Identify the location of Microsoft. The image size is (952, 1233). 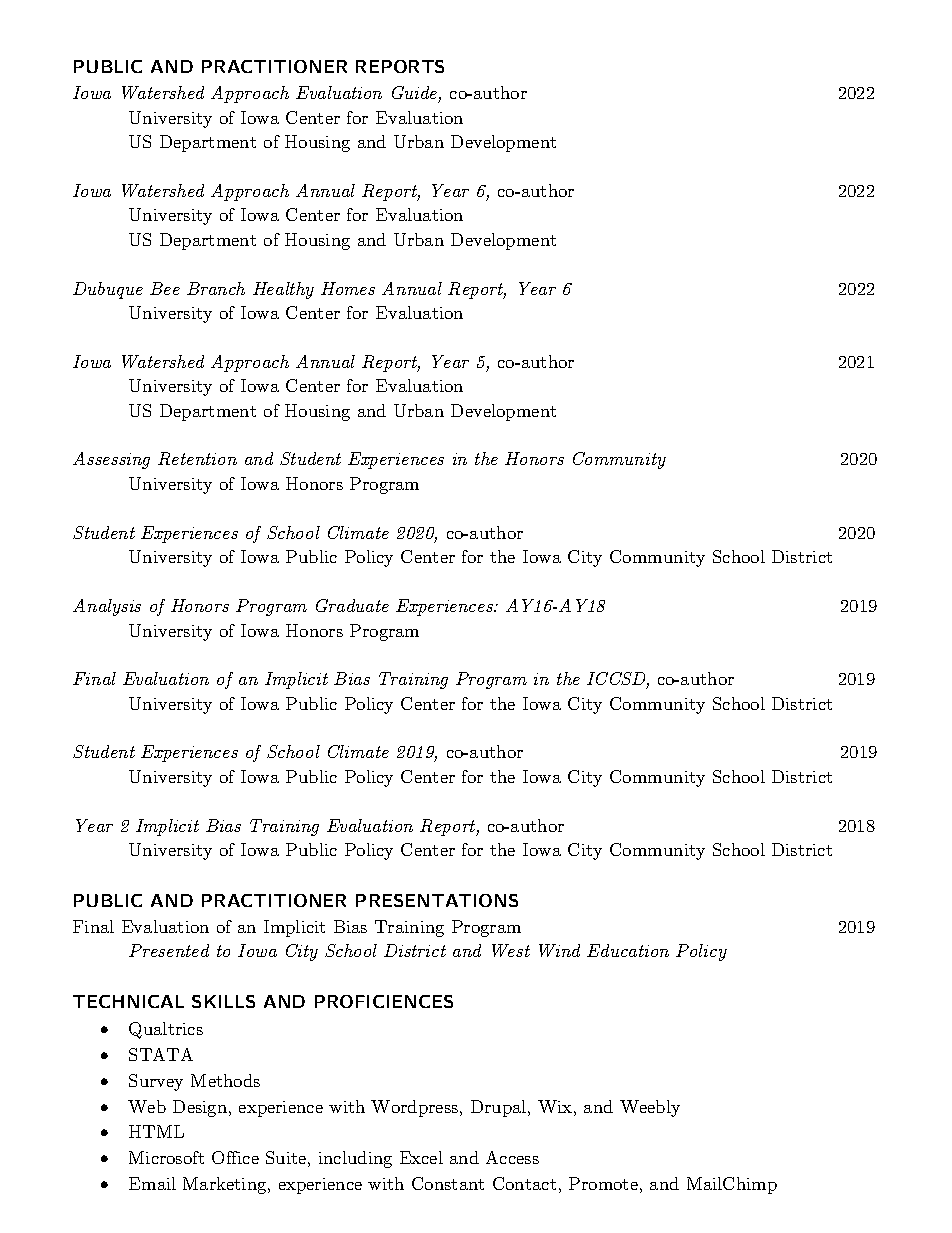
(166, 1157).
